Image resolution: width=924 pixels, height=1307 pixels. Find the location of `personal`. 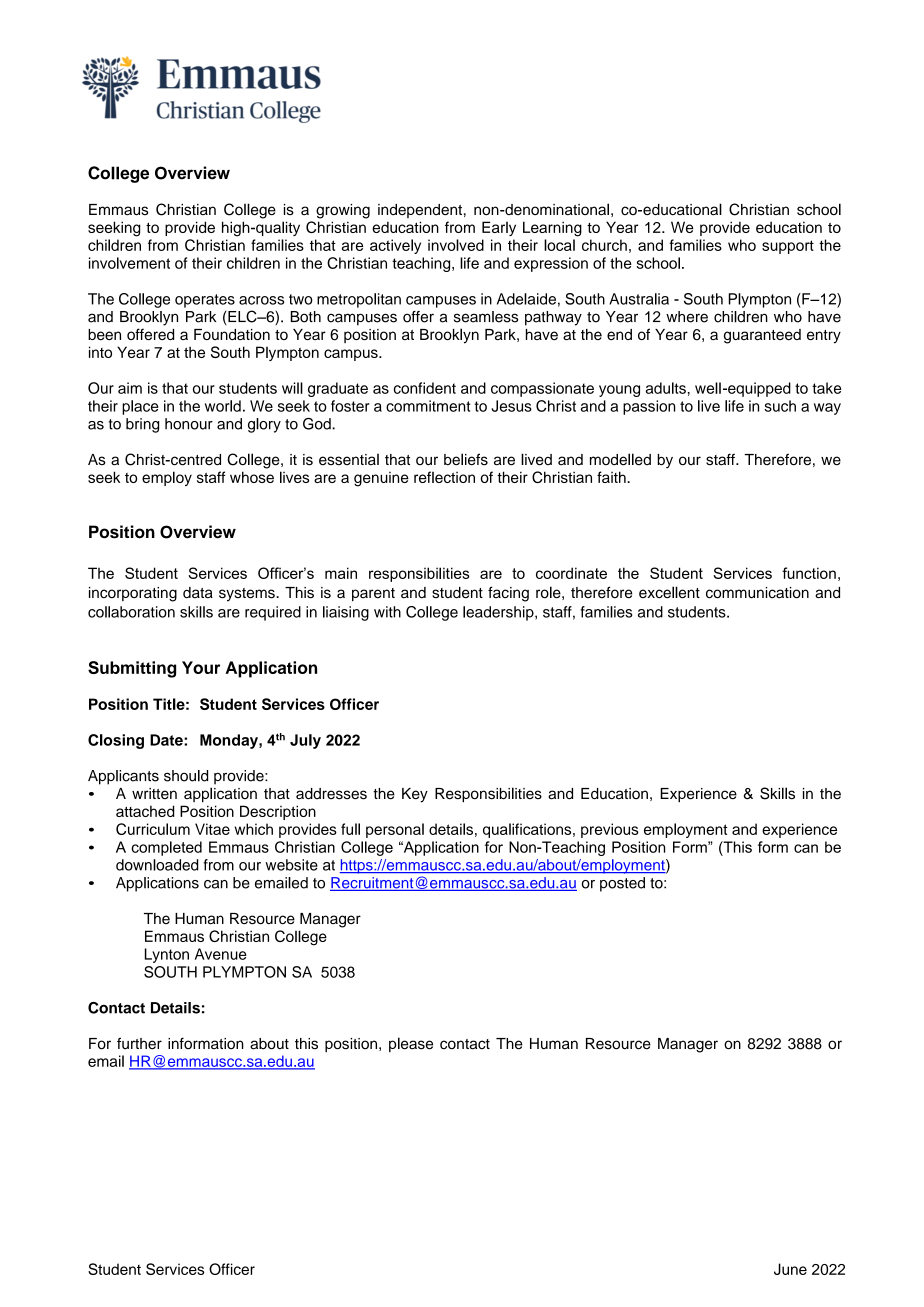

personal is located at coordinates (395, 830).
